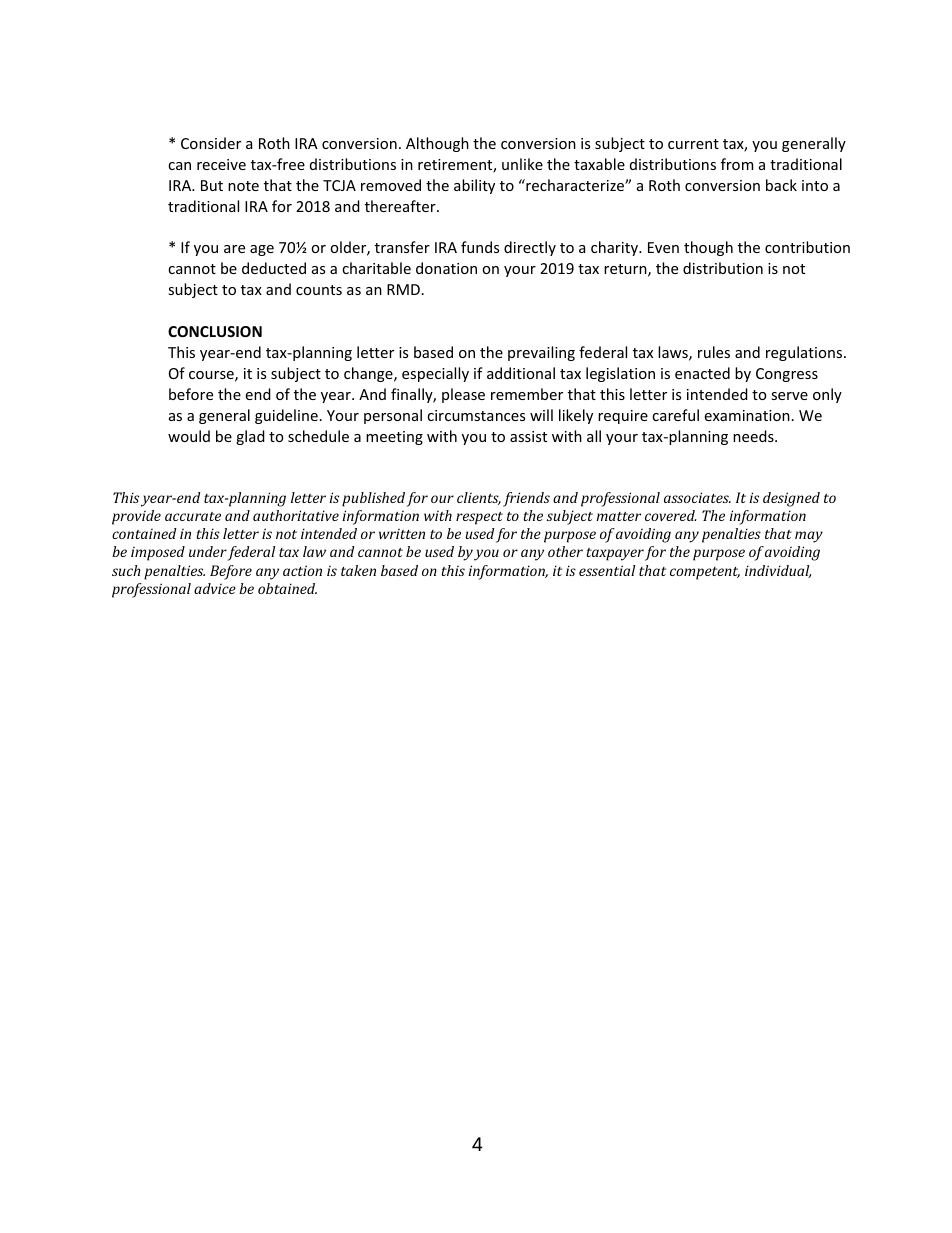 The image size is (952, 1233). I want to click on RMD, so click(403, 289).
